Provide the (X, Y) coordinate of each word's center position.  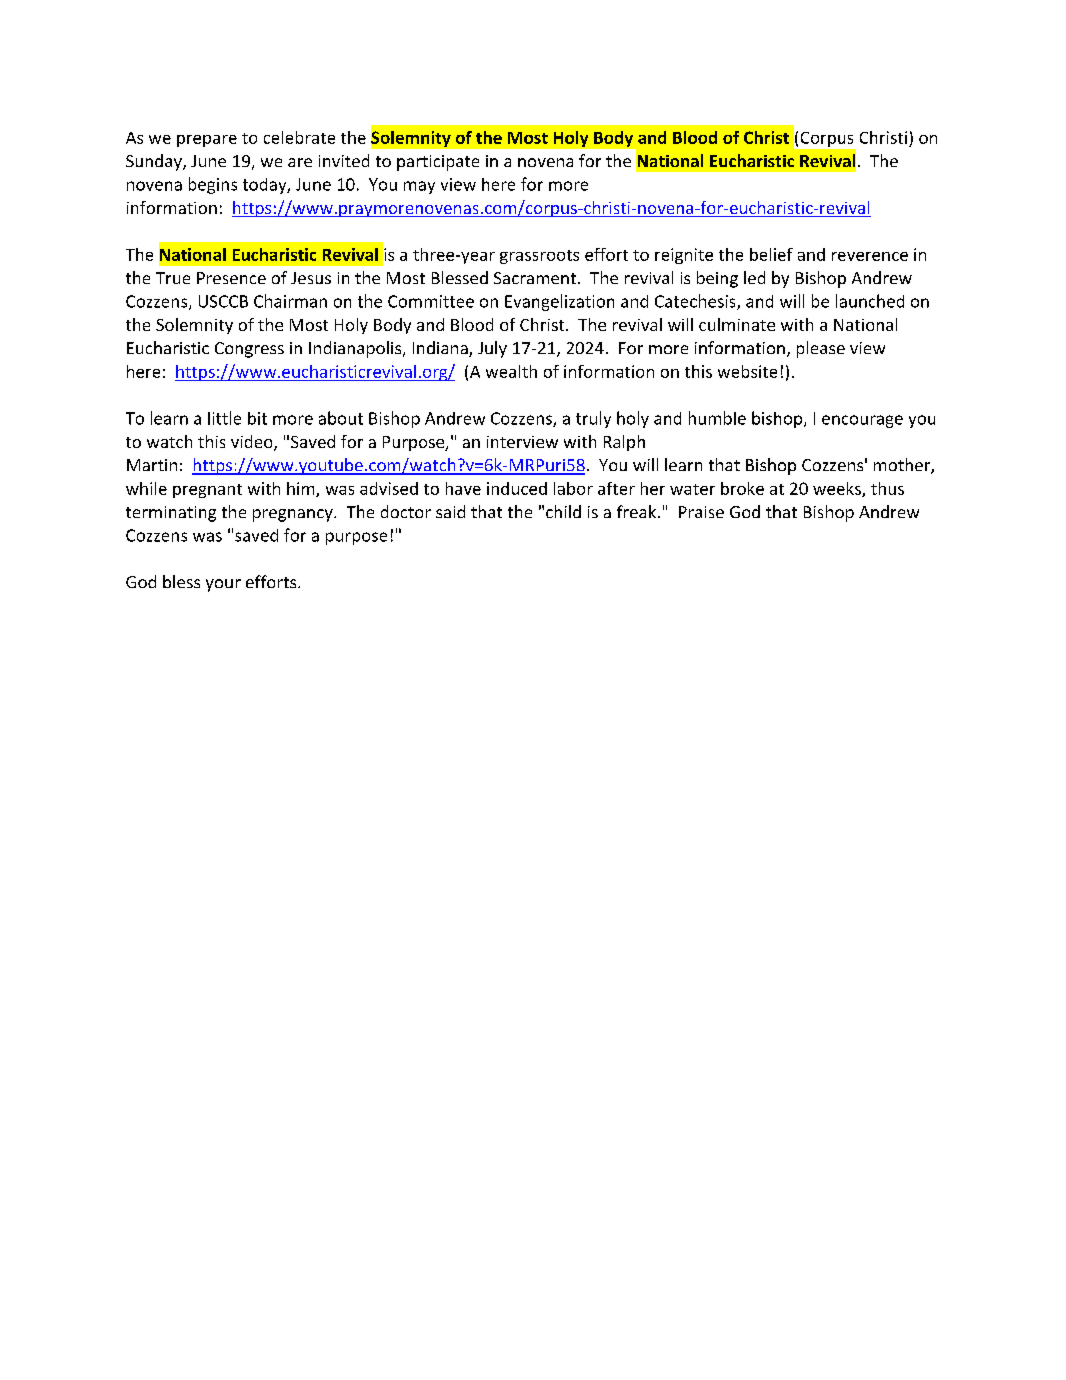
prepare (207, 141)
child (563, 511)
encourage (862, 421)
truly (593, 419)
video (253, 443)
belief (771, 254)
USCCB (223, 301)
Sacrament (535, 278)
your (223, 585)
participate (438, 163)
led (754, 277)
